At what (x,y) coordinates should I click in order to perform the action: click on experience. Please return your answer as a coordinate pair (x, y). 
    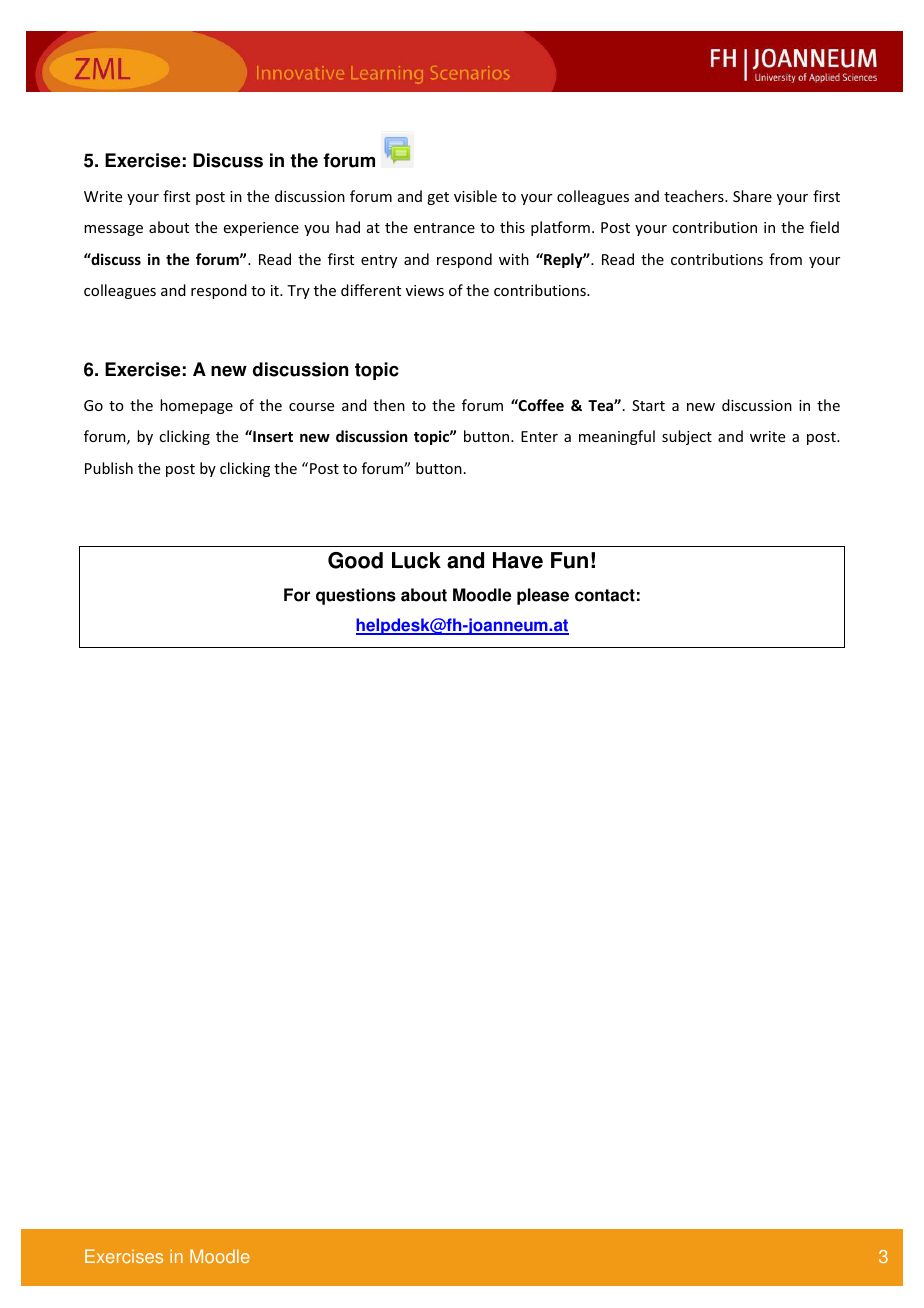
    Looking at the image, I should click on (261, 229).
